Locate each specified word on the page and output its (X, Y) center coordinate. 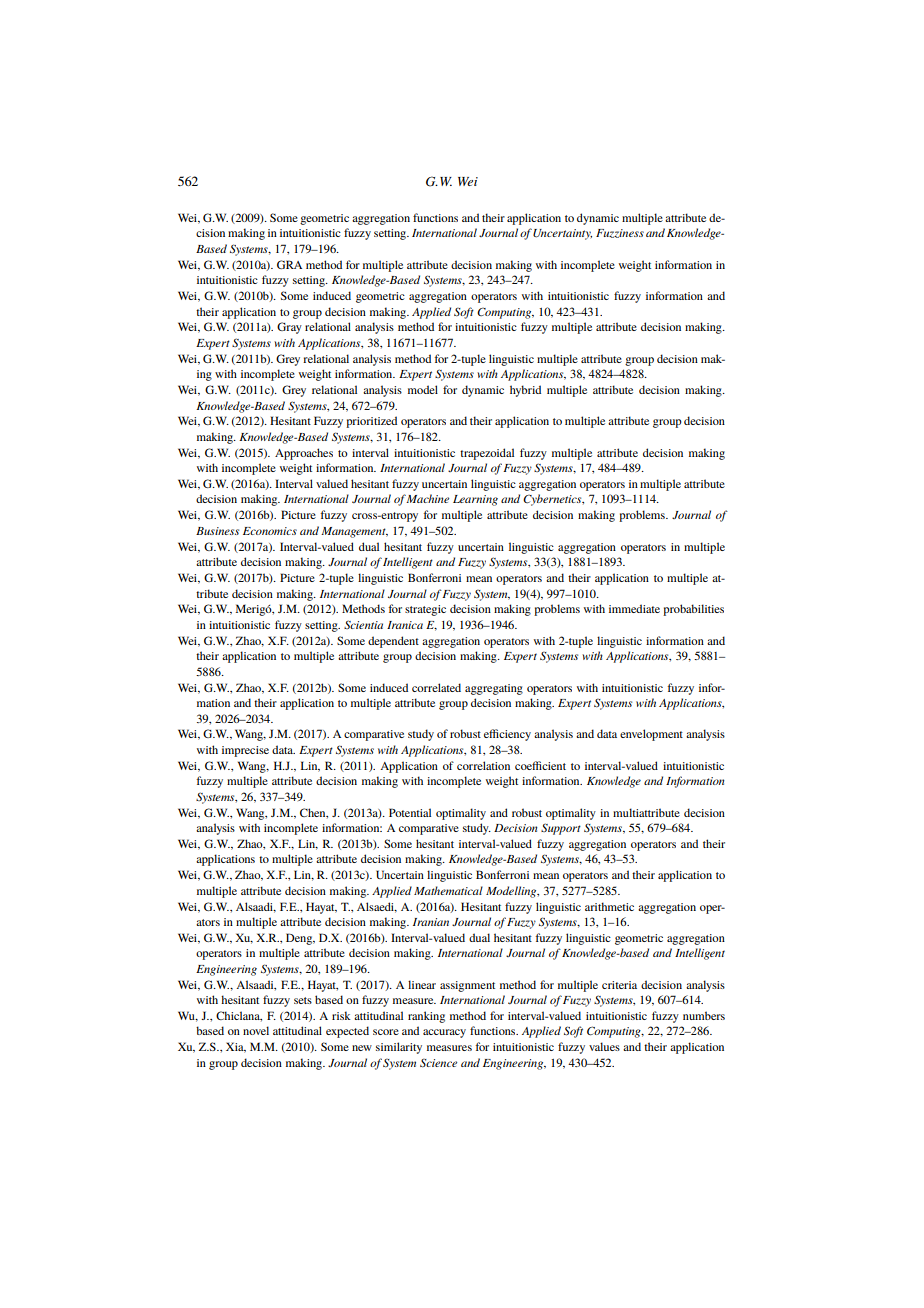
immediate (634, 608)
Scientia (363, 624)
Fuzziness (620, 233)
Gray (289, 328)
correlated (436, 687)
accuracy (444, 1033)
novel (256, 1030)
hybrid (525, 391)
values (604, 1046)
